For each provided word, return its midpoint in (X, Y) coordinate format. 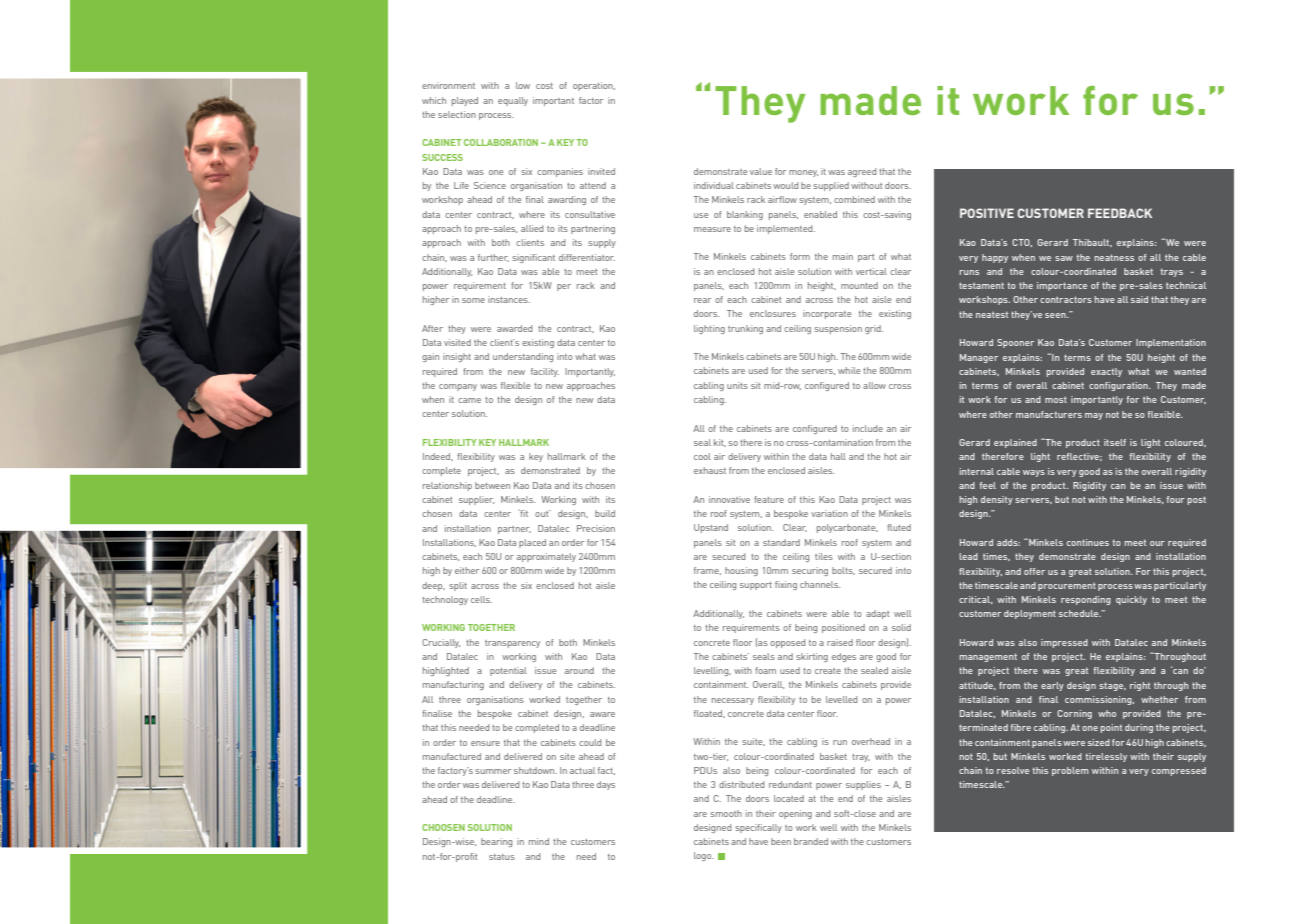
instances (509, 299)
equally (513, 101)
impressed (1064, 643)
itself (1115, 442)
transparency (512, 644)
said (1139, 299)
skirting (812, 657)
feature (769, 499)
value (761, 171)
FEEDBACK (1120, 213)
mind (539, 841)
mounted (859, 285)
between (492, 485)
